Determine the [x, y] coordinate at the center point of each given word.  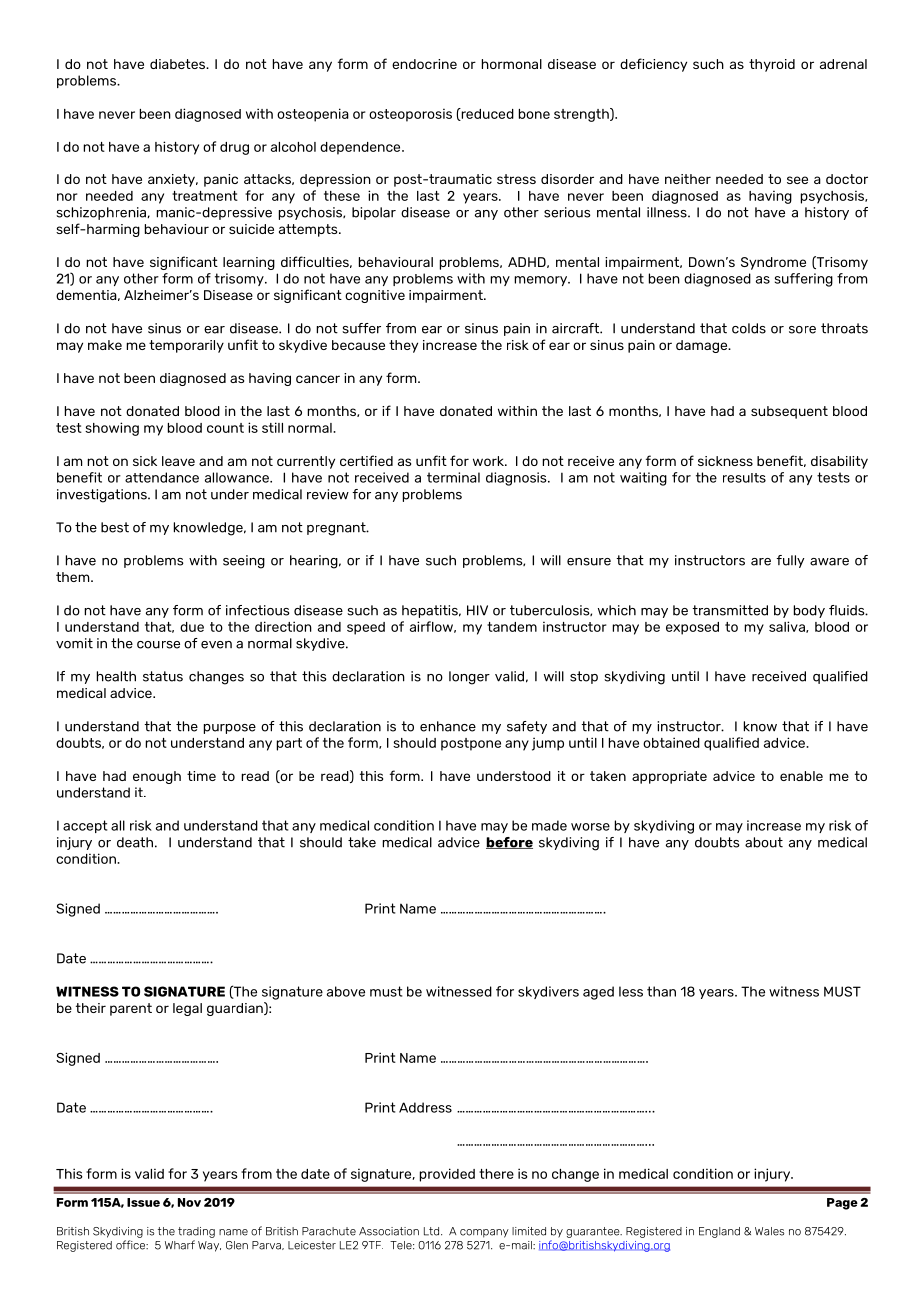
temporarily [186, 346]
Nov [189, 1202]
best [115, 527]
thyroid [772, 65]
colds [749, 328]
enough [157, 777]
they [403, 346]
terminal [453, 477]
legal [187, 1009]
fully [790, 561]
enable [801, 776]
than [661, 991]
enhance [448, 726]
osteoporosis [410, 115]
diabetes [179, 64]
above [346, 991]
